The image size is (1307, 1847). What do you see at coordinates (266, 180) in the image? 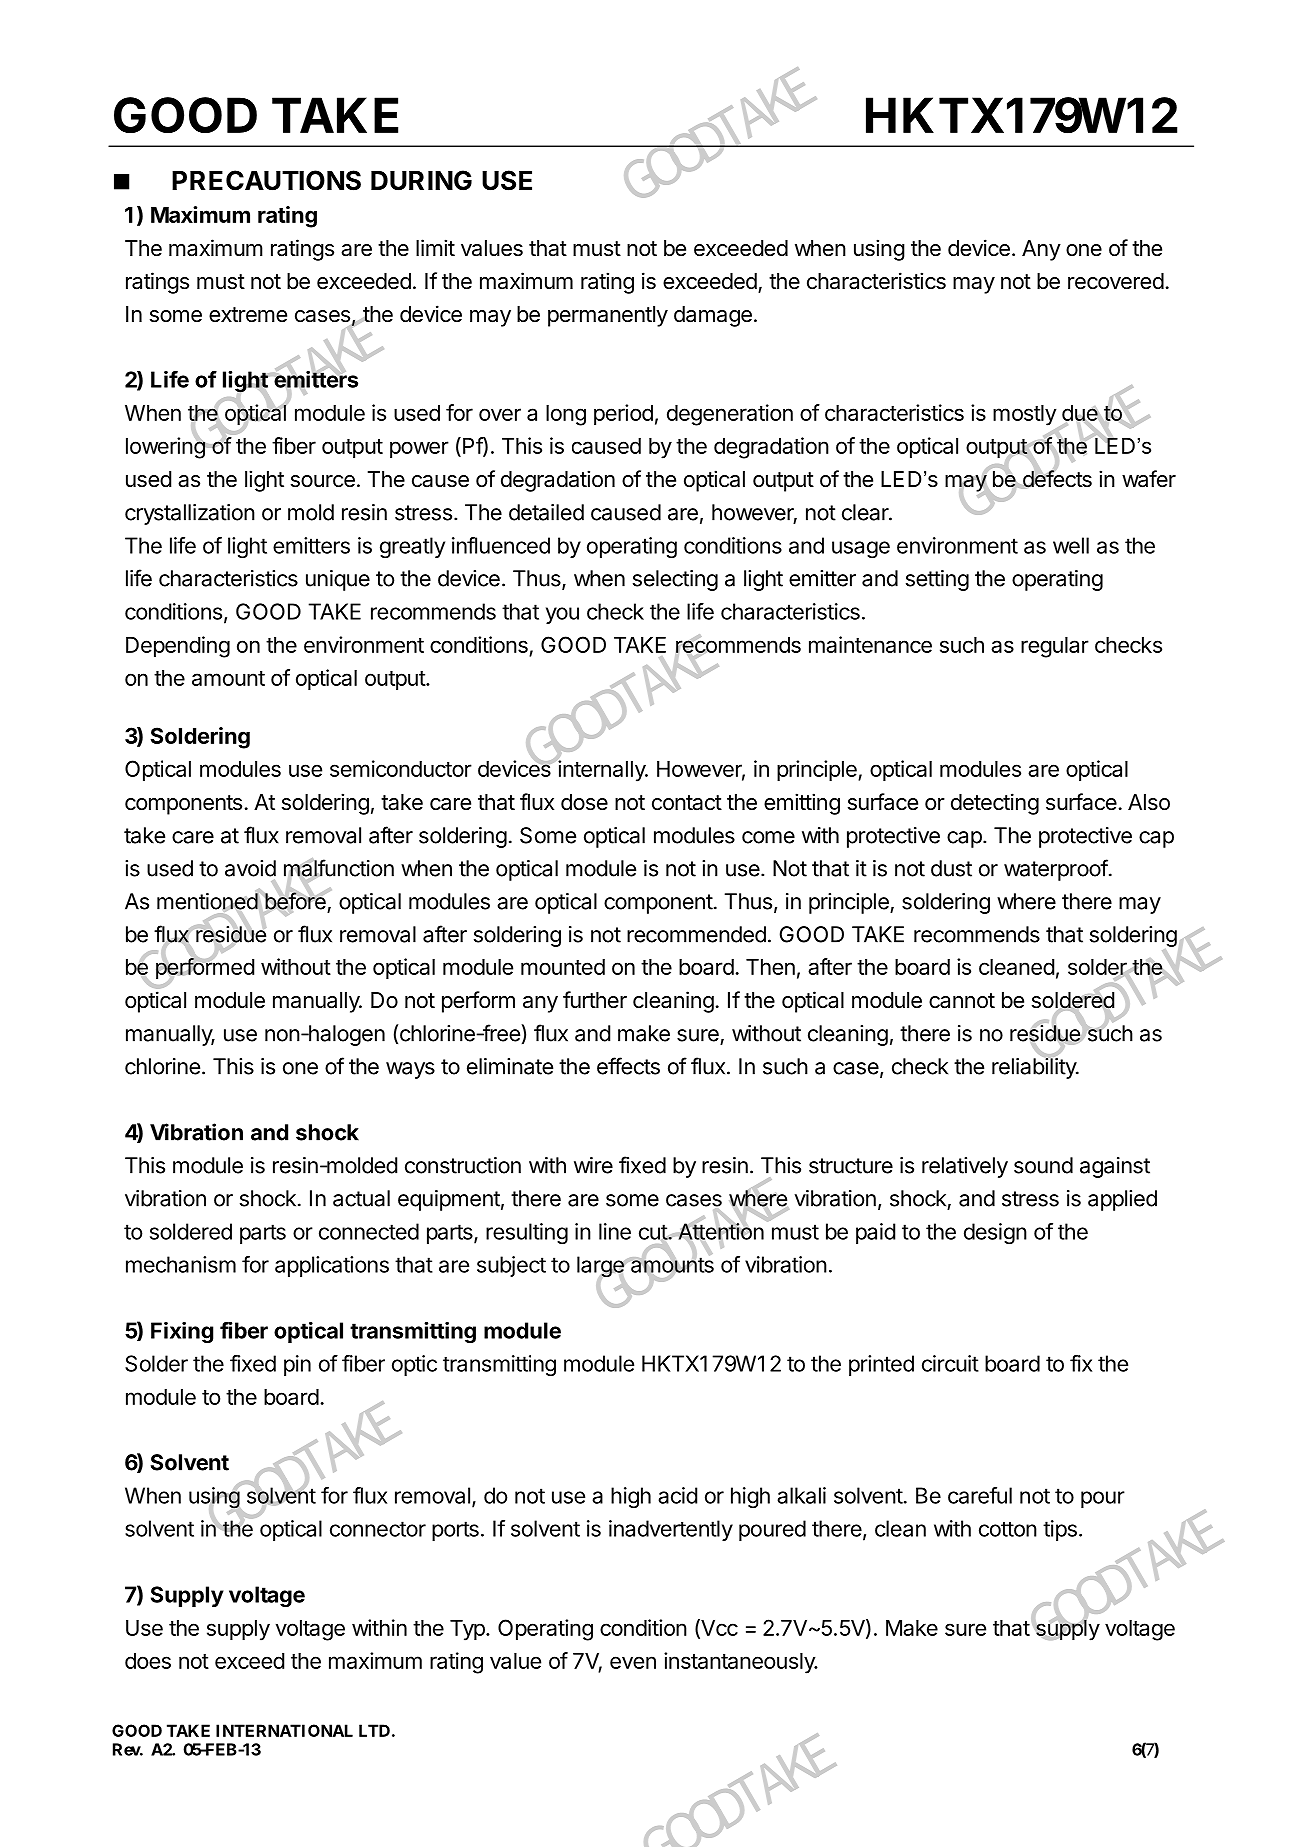
I see `PRECAUTIONS` at bounding box center [266, 180].
